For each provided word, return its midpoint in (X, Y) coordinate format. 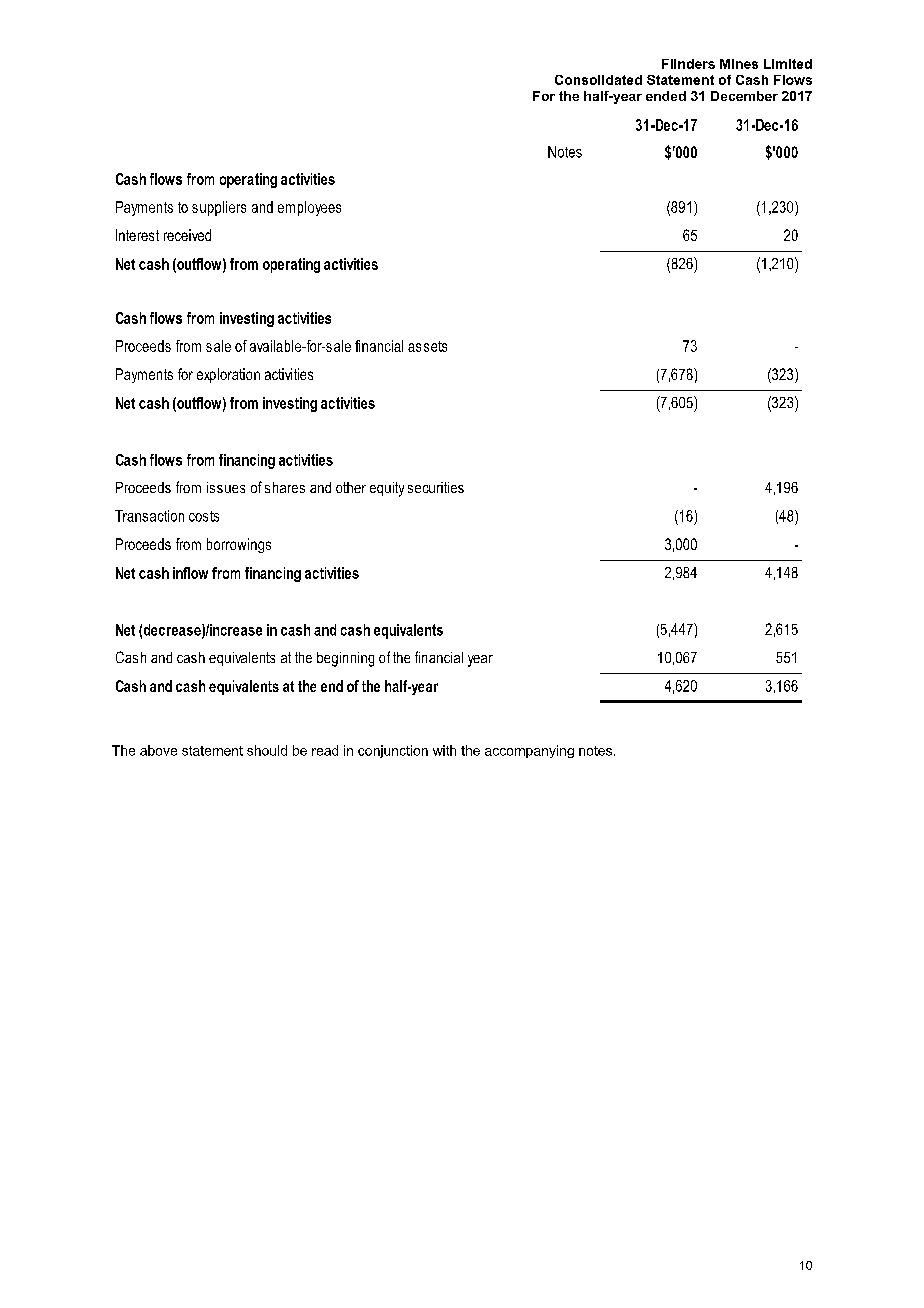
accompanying (529, 751)
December (744, 96)
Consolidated (598, 80)
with (444, 750)
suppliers (219, 208)
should (267, 750)
